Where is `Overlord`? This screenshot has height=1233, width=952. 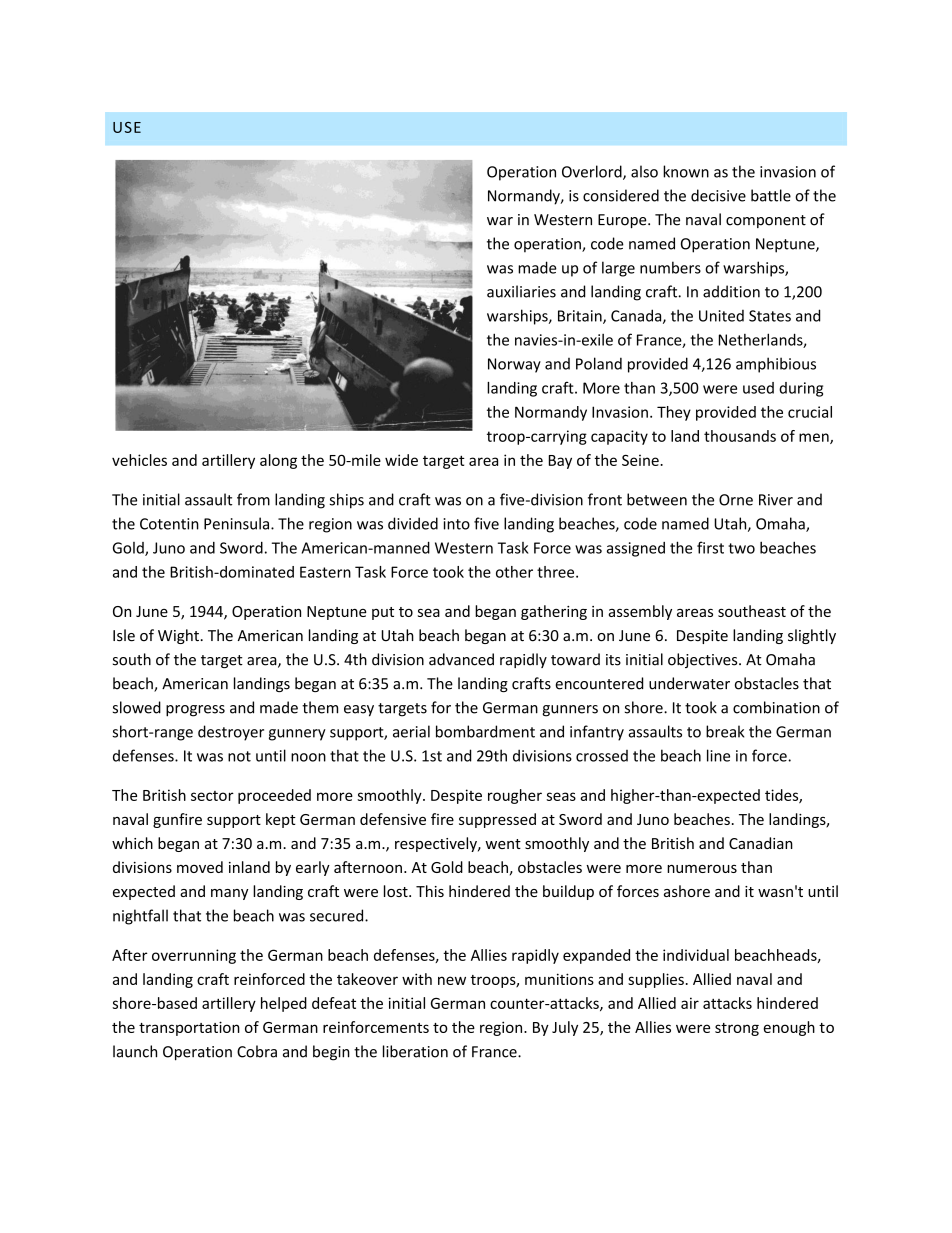 Overlord is located at coordinates (593, 172).
